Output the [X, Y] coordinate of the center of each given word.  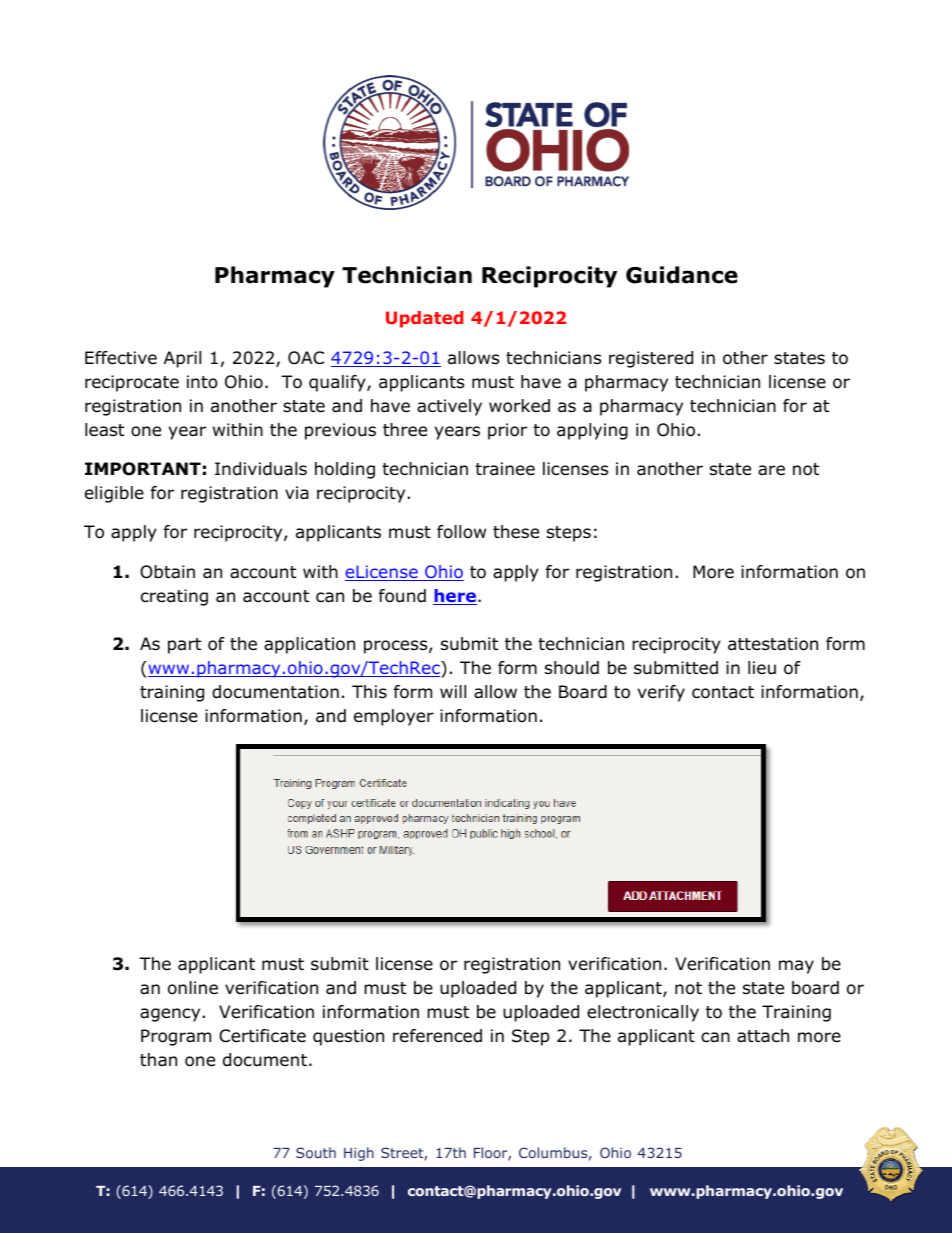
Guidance [682, 275]
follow [461, 532]
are [771, 470]
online [193, 988]
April [182, 359]
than [158, 1060]
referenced [437, 1036]
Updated [424, 319]
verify [661, 693]
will [453, 691]
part [184, 646]
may [796, 967]
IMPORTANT [143, 469]
